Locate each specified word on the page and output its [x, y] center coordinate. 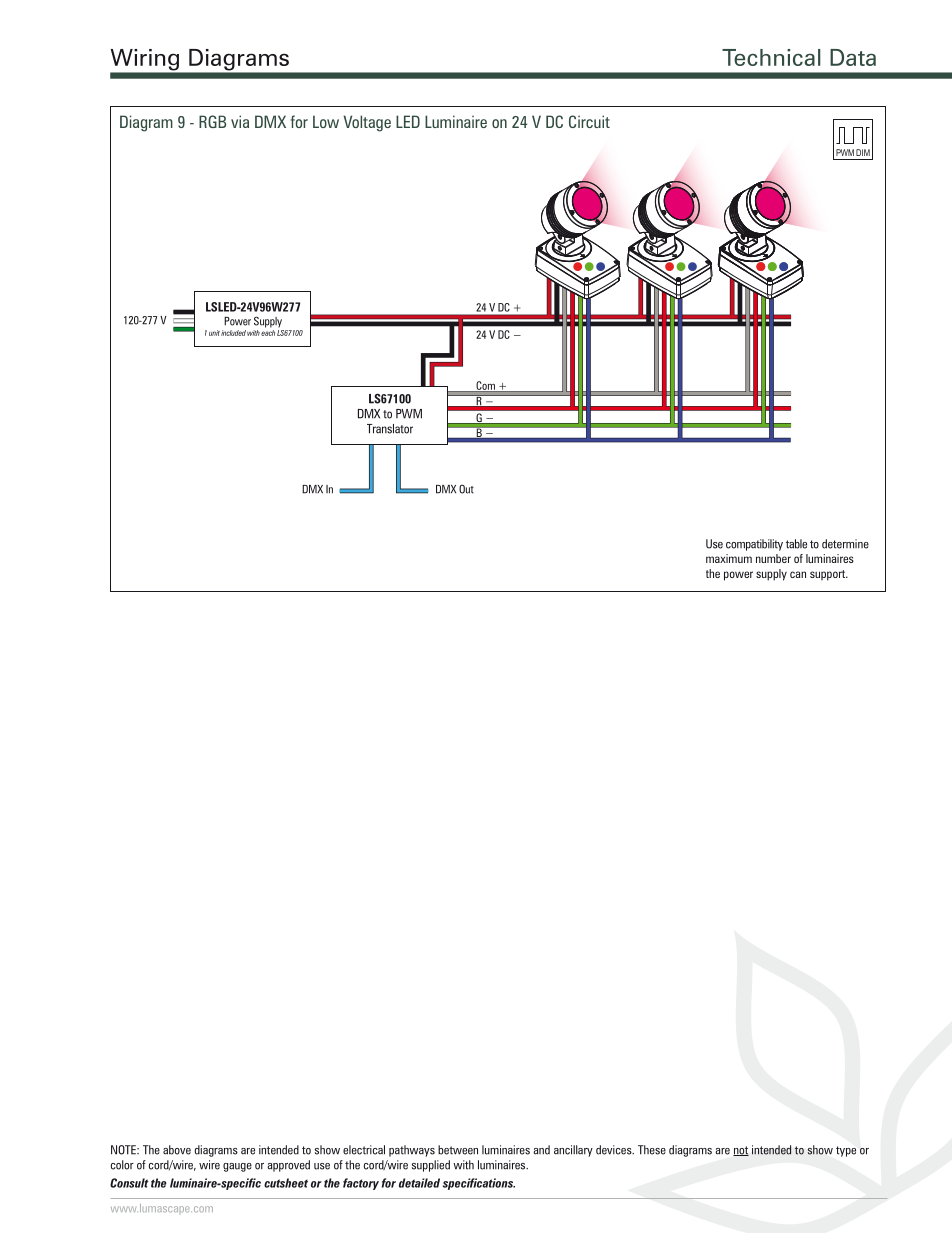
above [177, 1150]
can [798, 574]
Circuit [589, 121]
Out [466, 489]
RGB [212, 121]
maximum [729, 558]
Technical [771, 57]
